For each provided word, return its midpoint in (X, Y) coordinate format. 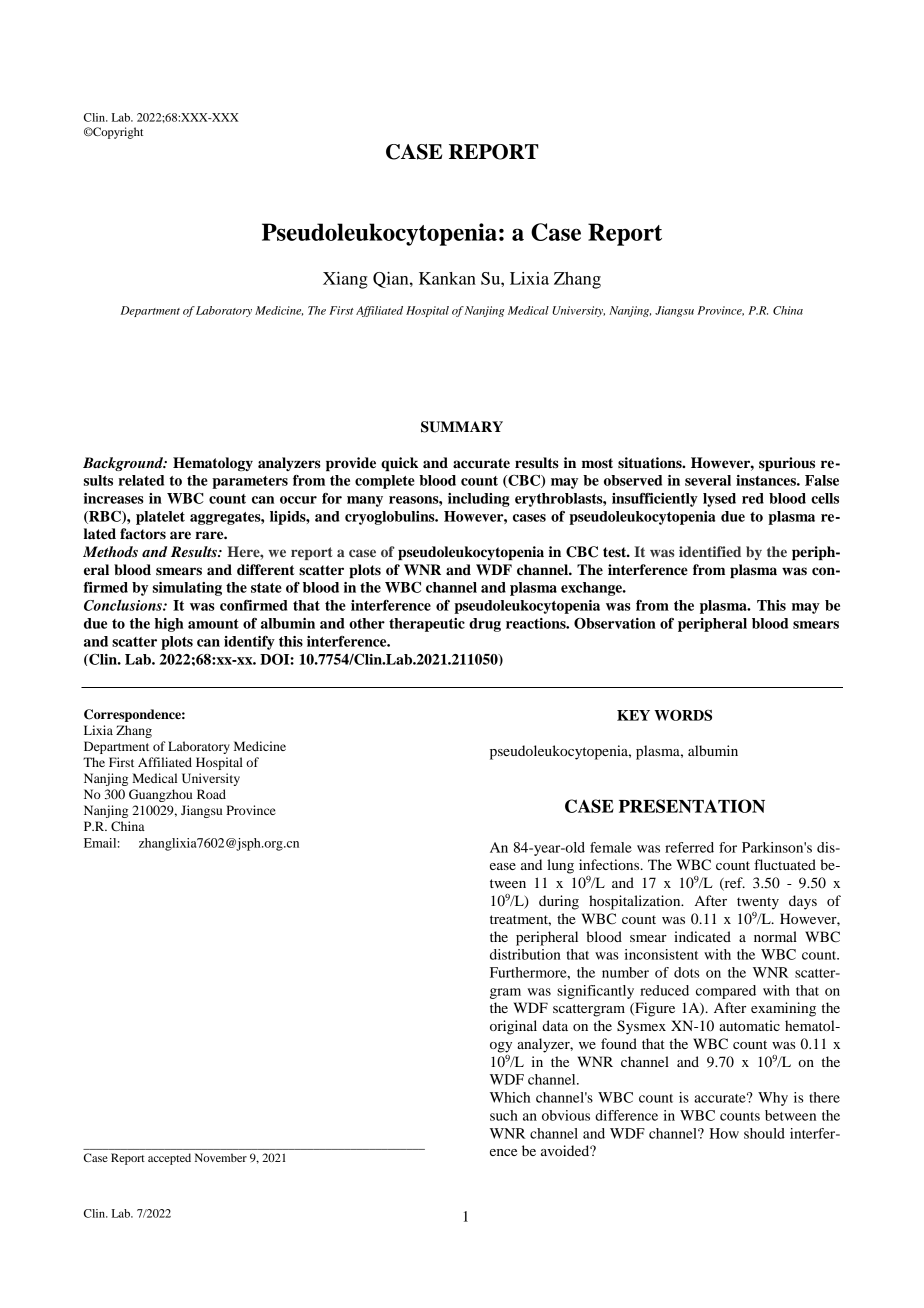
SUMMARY (462, 427)
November (221, 1157)
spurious (787, 464)
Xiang (345, 280)
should (764, 1133)
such (504, 1115)
